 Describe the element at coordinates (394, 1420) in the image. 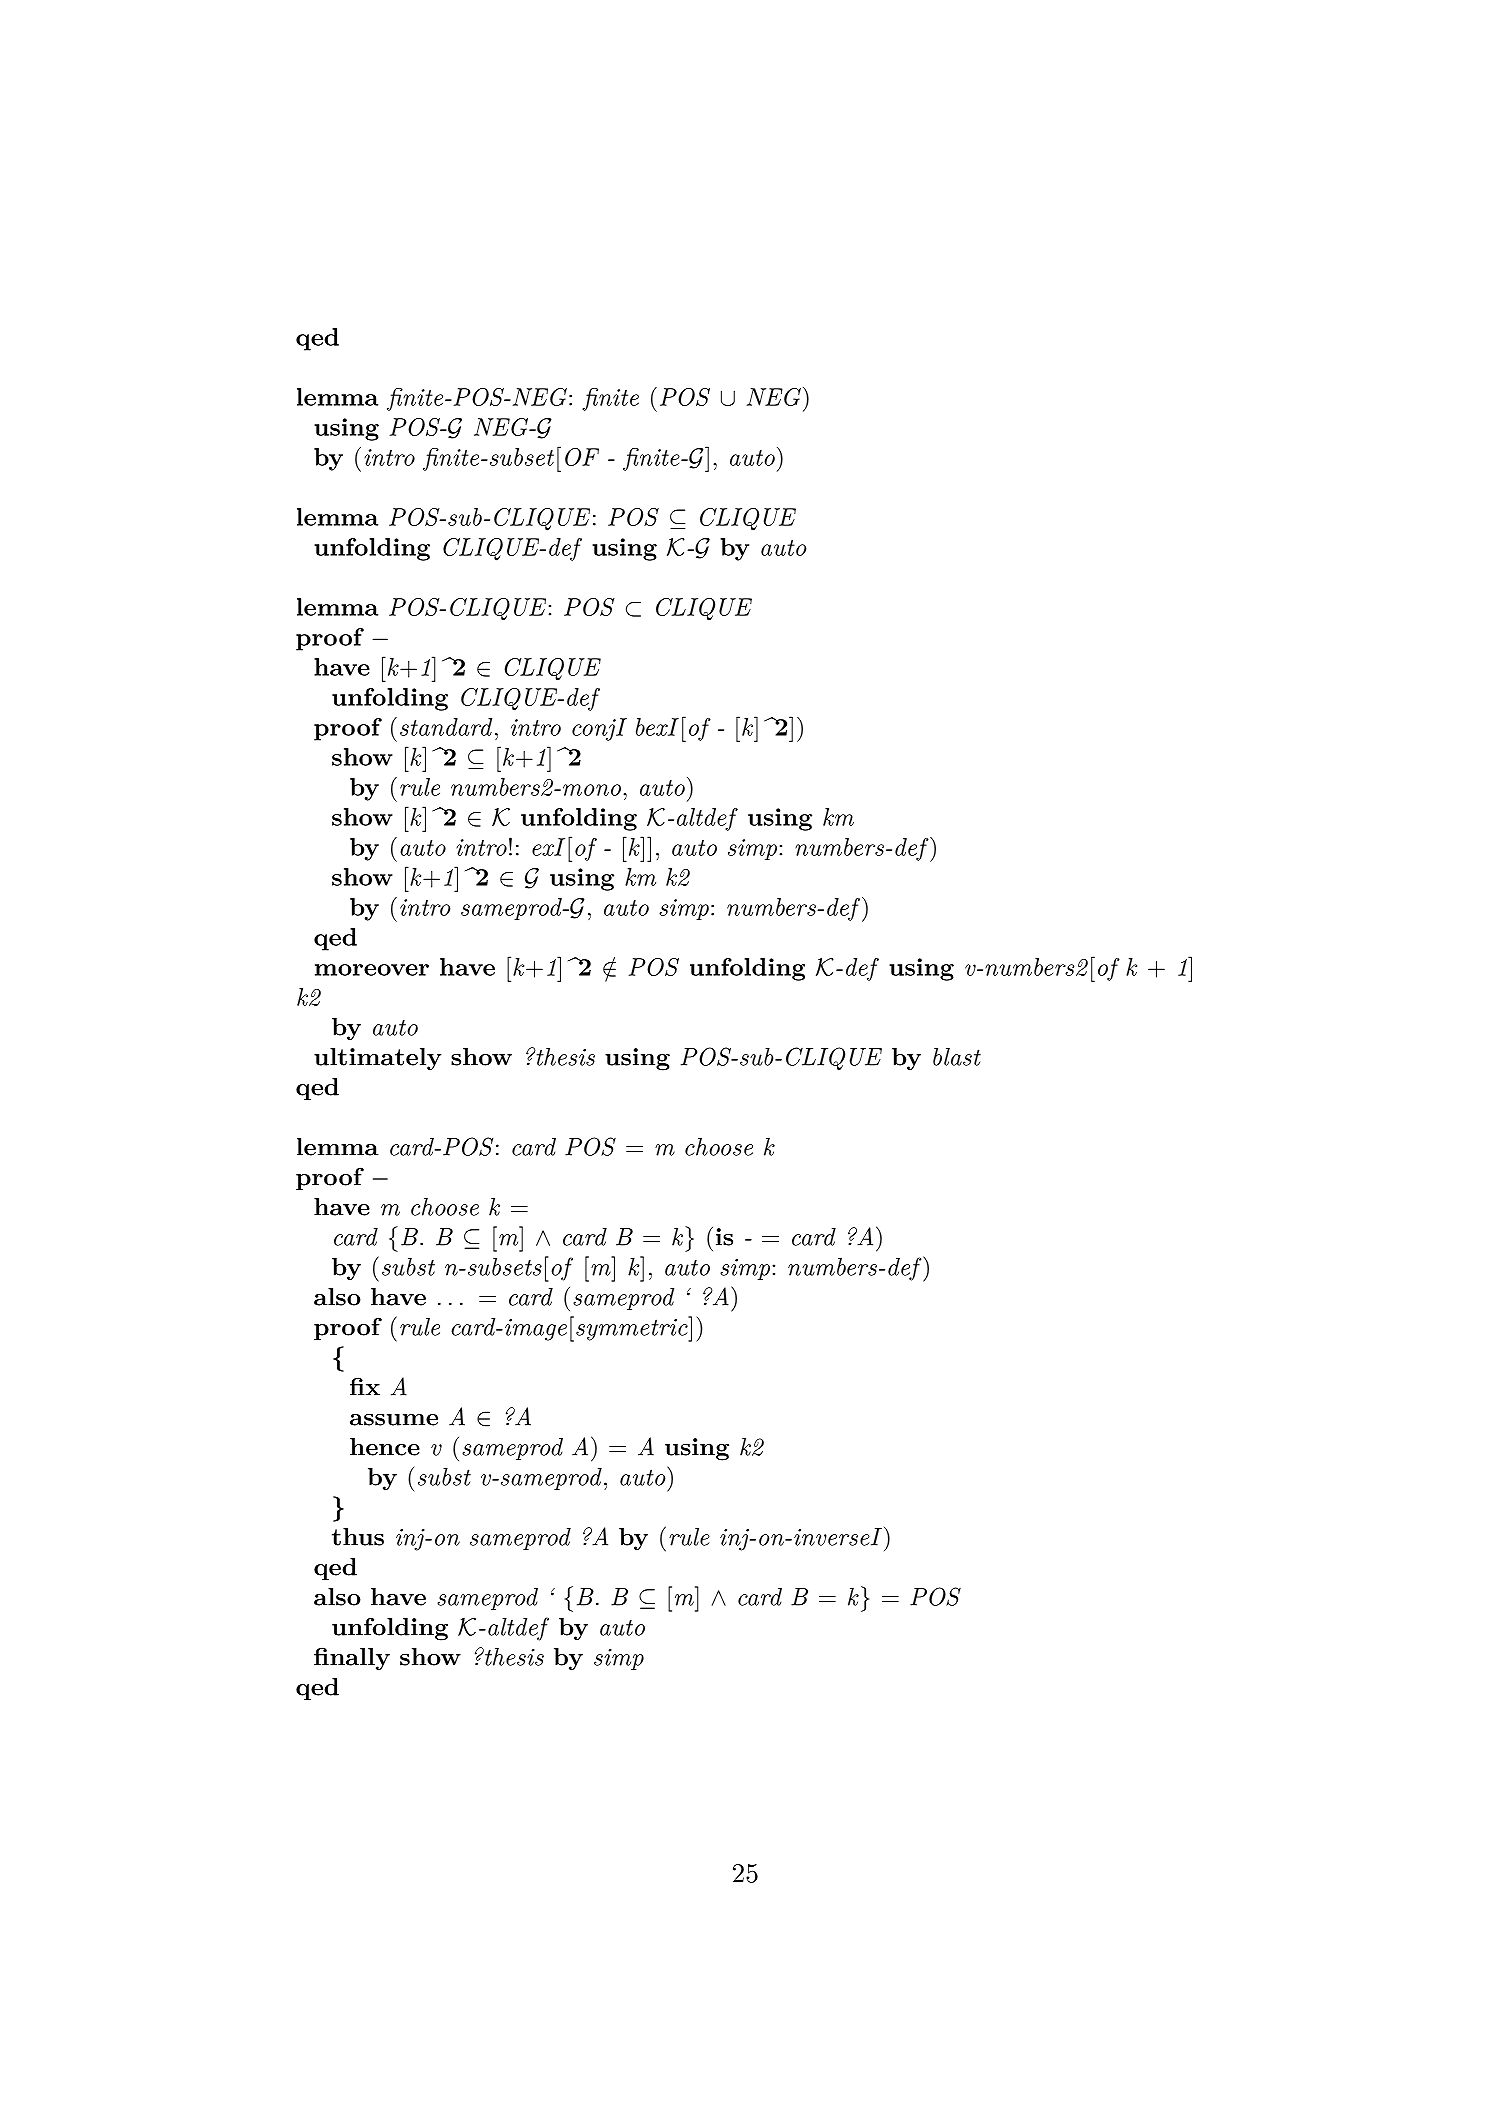

I see `assume` at that location.
